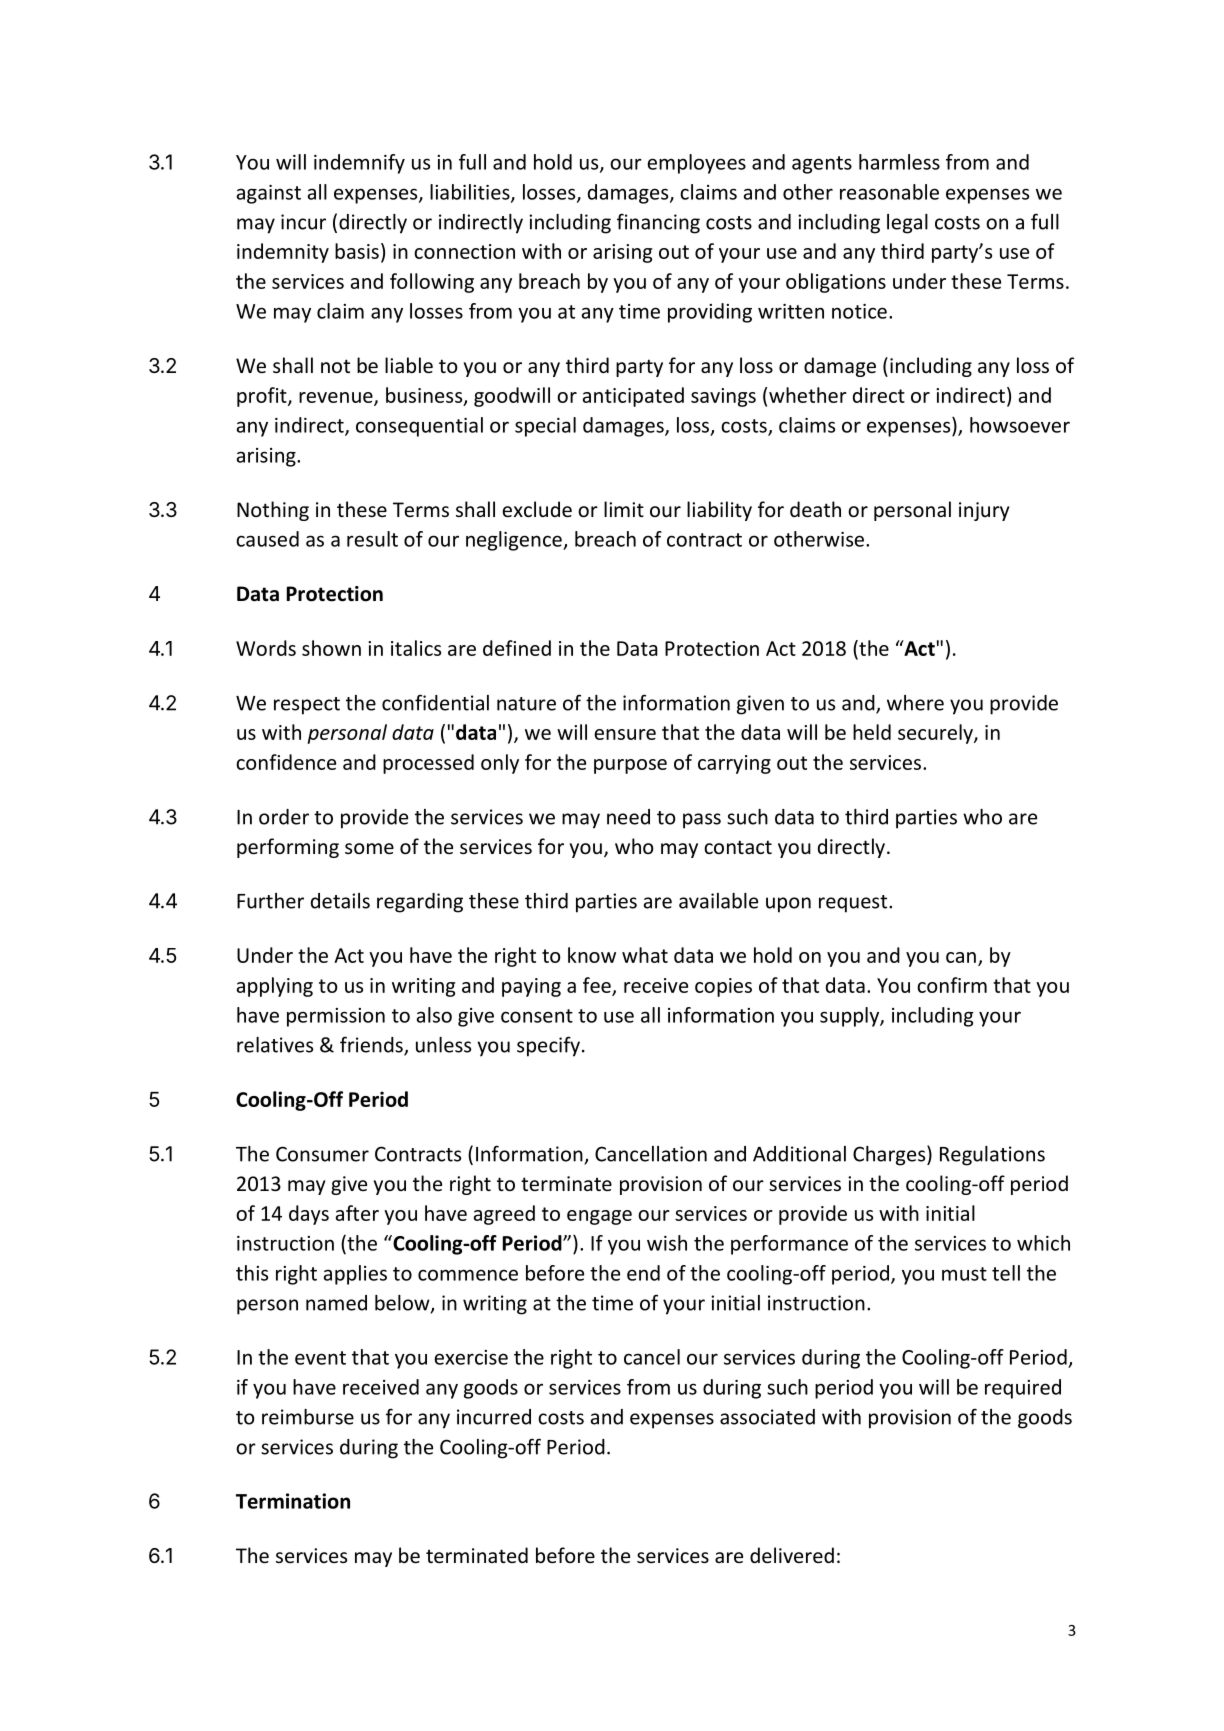 This document has width=1224, height=1731. What do you see at coordinates (854, 904) in the document?
I see `request` at bounding box center [854, 904].
